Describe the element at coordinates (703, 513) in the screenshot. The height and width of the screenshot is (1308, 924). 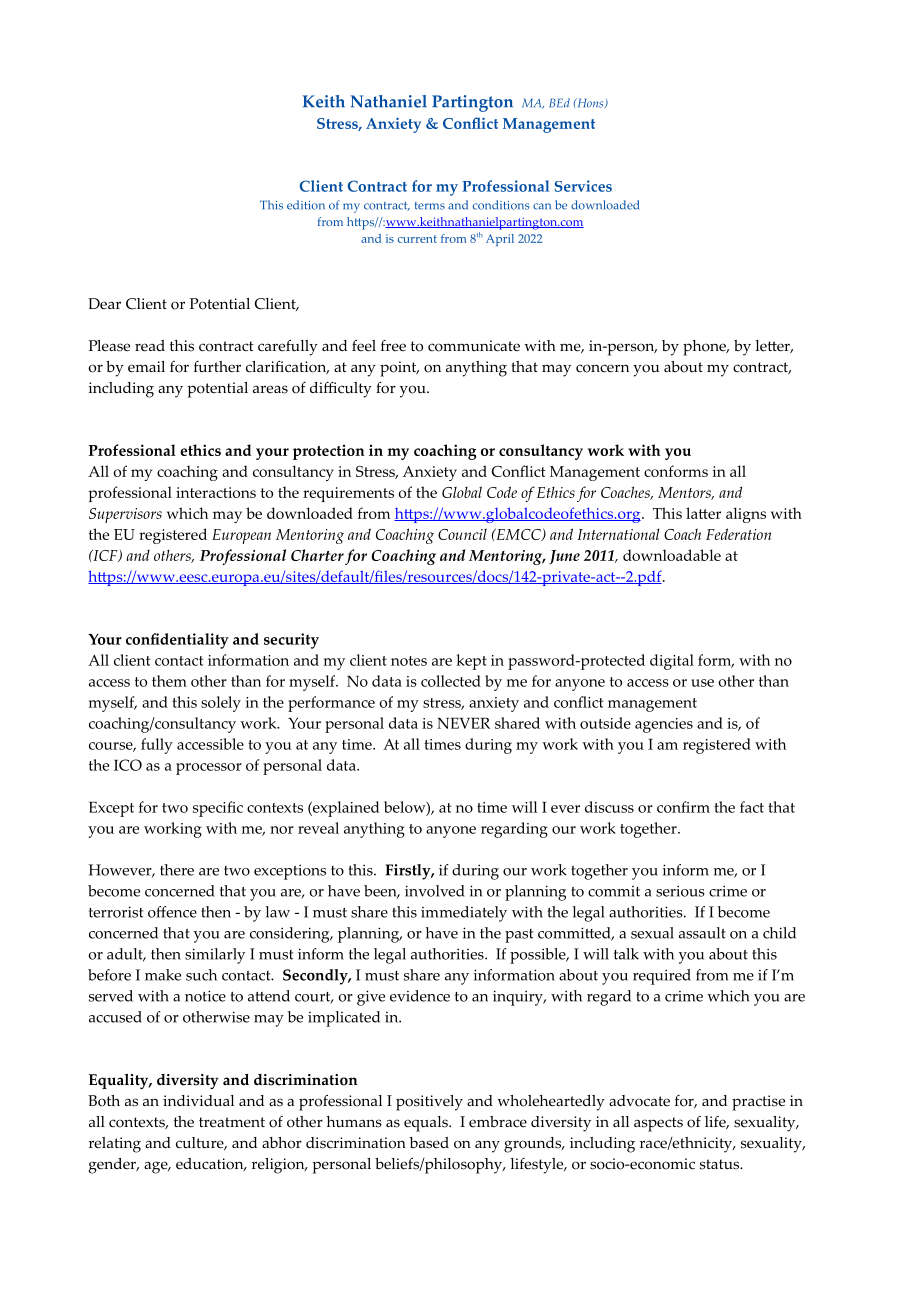
I see `latter` at that location.
